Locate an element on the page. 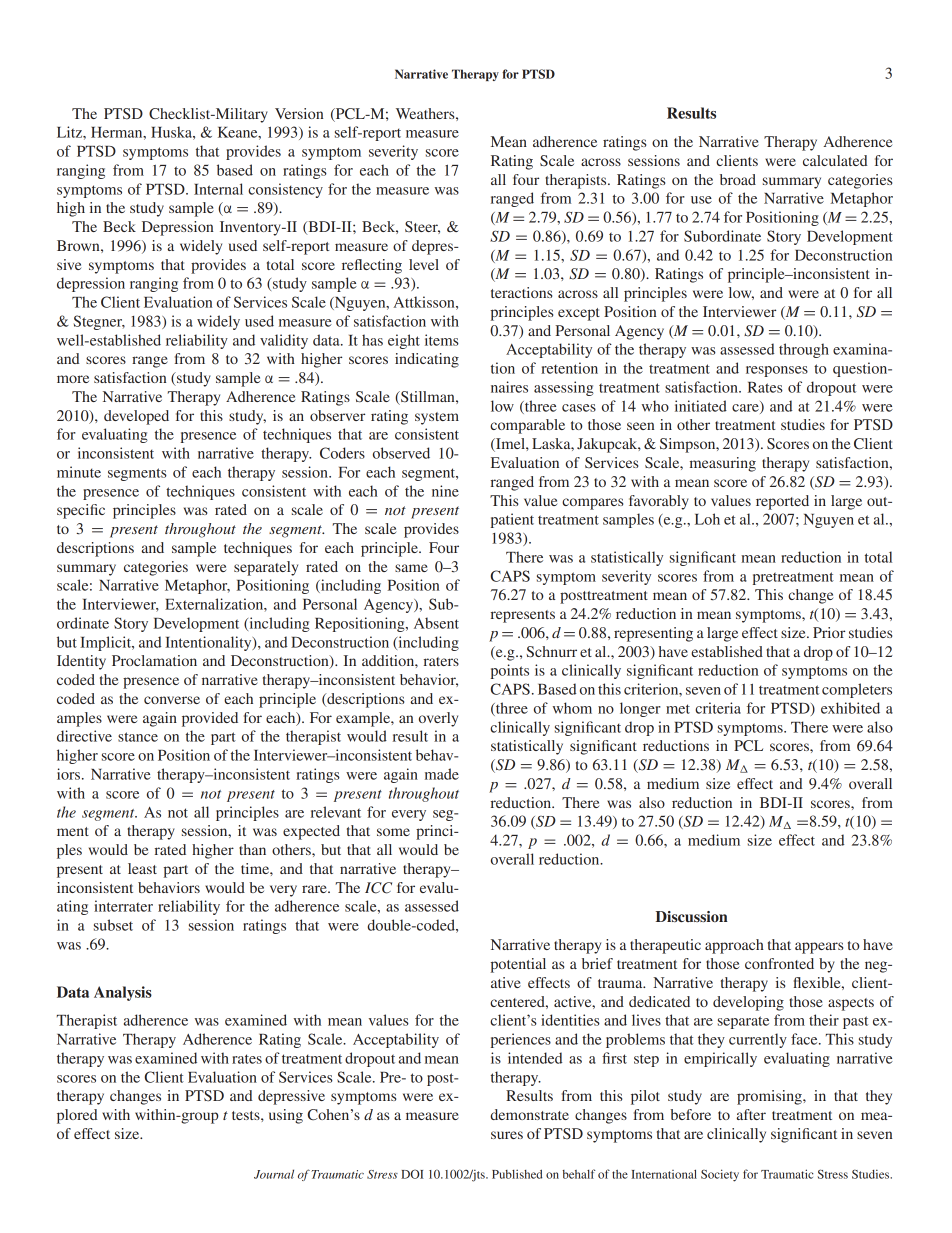  nine is located at coordinates (445, 491).
